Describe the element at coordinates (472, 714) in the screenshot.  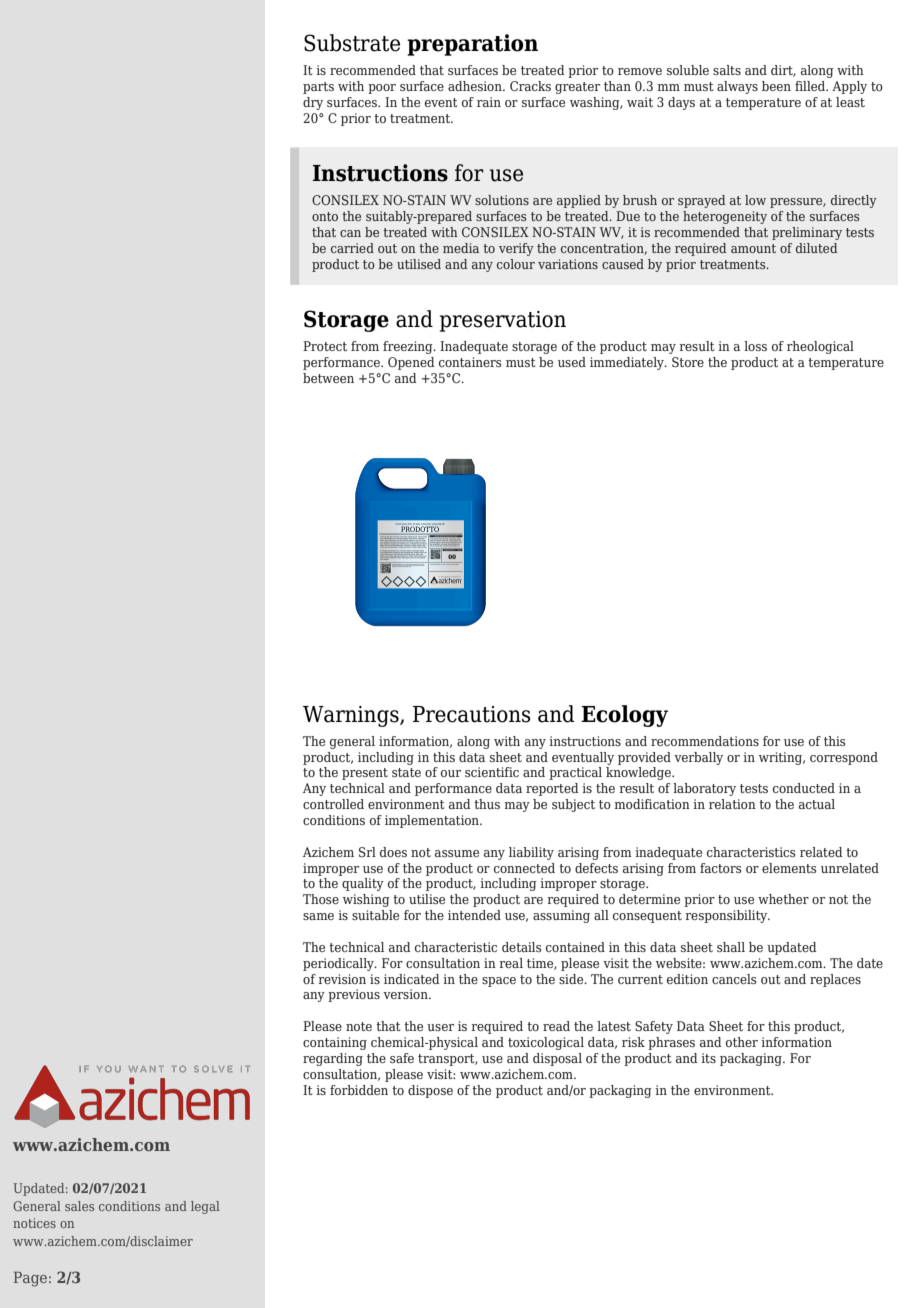
I see `Precautions` at that location.
